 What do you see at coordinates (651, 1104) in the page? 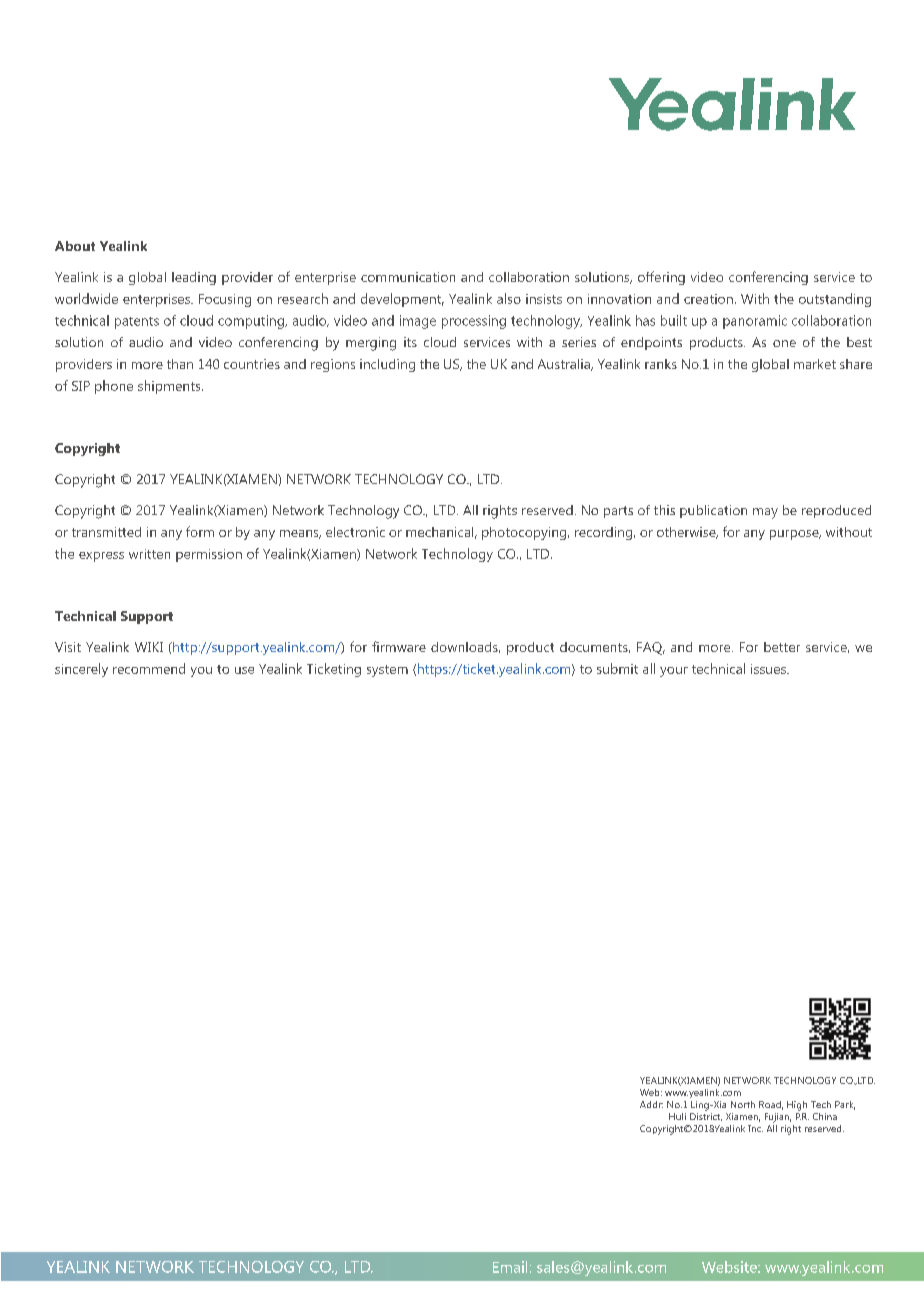
I see `Addr` at bounding box center [651, 1104].
